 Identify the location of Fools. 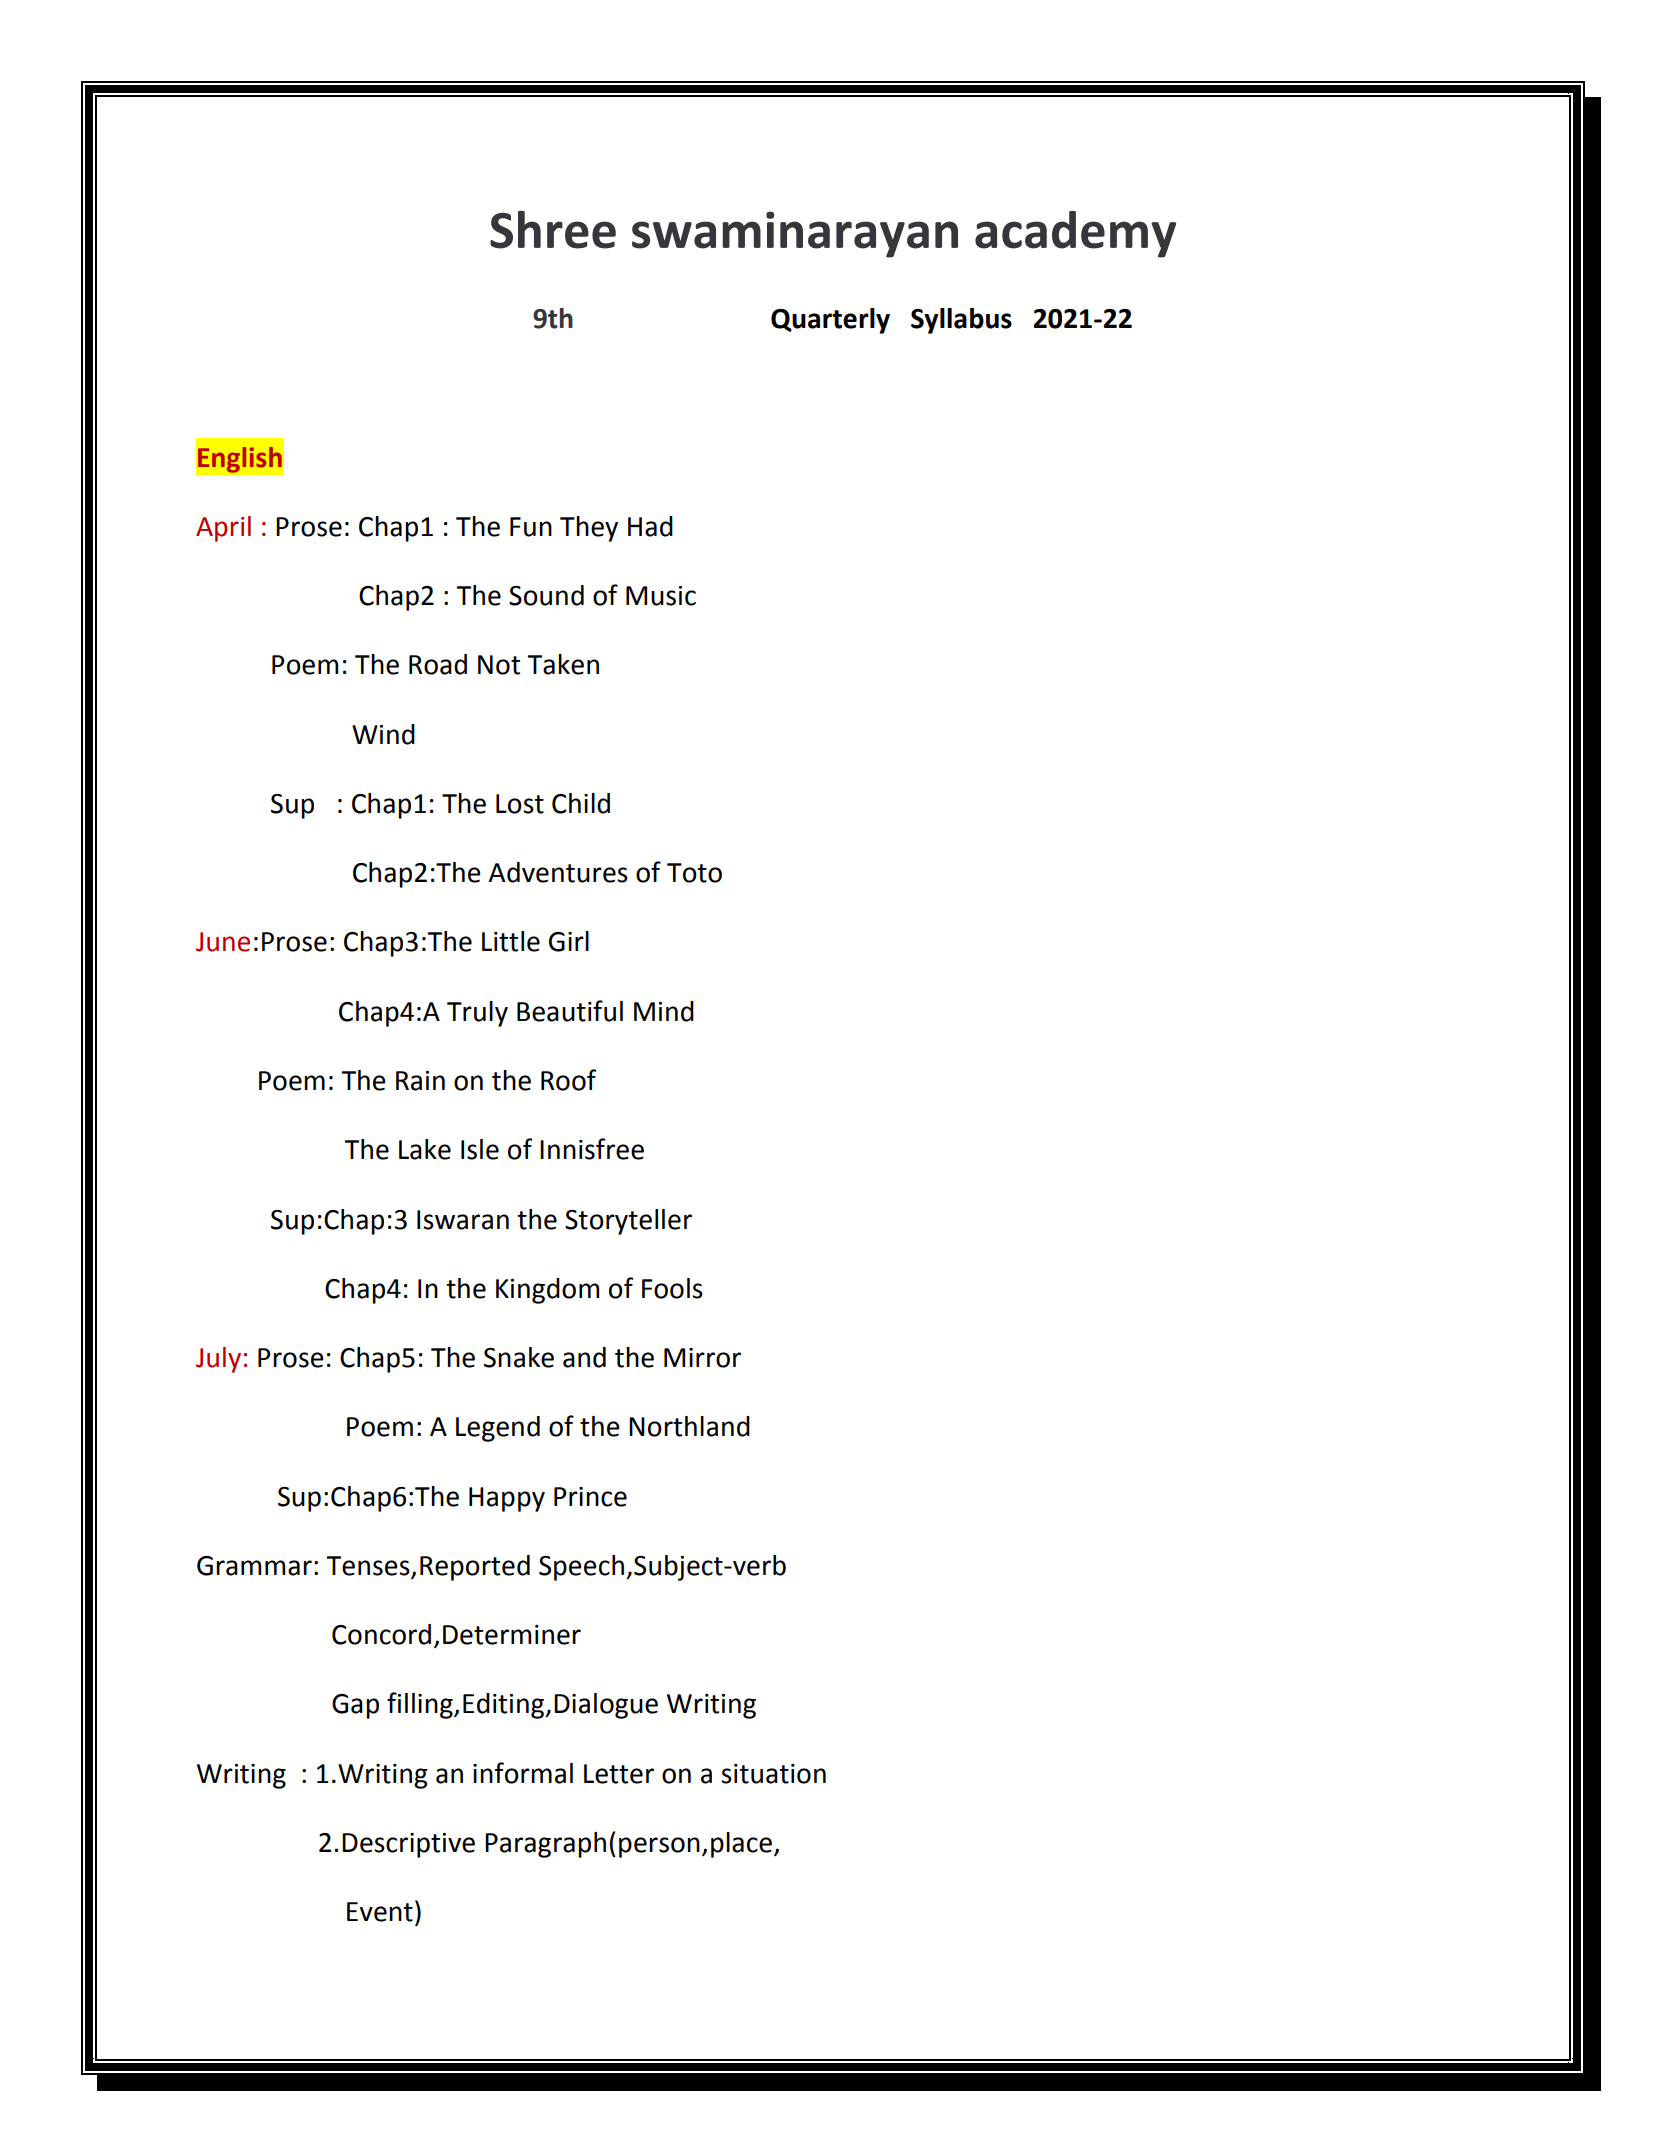
(672, 1288).
